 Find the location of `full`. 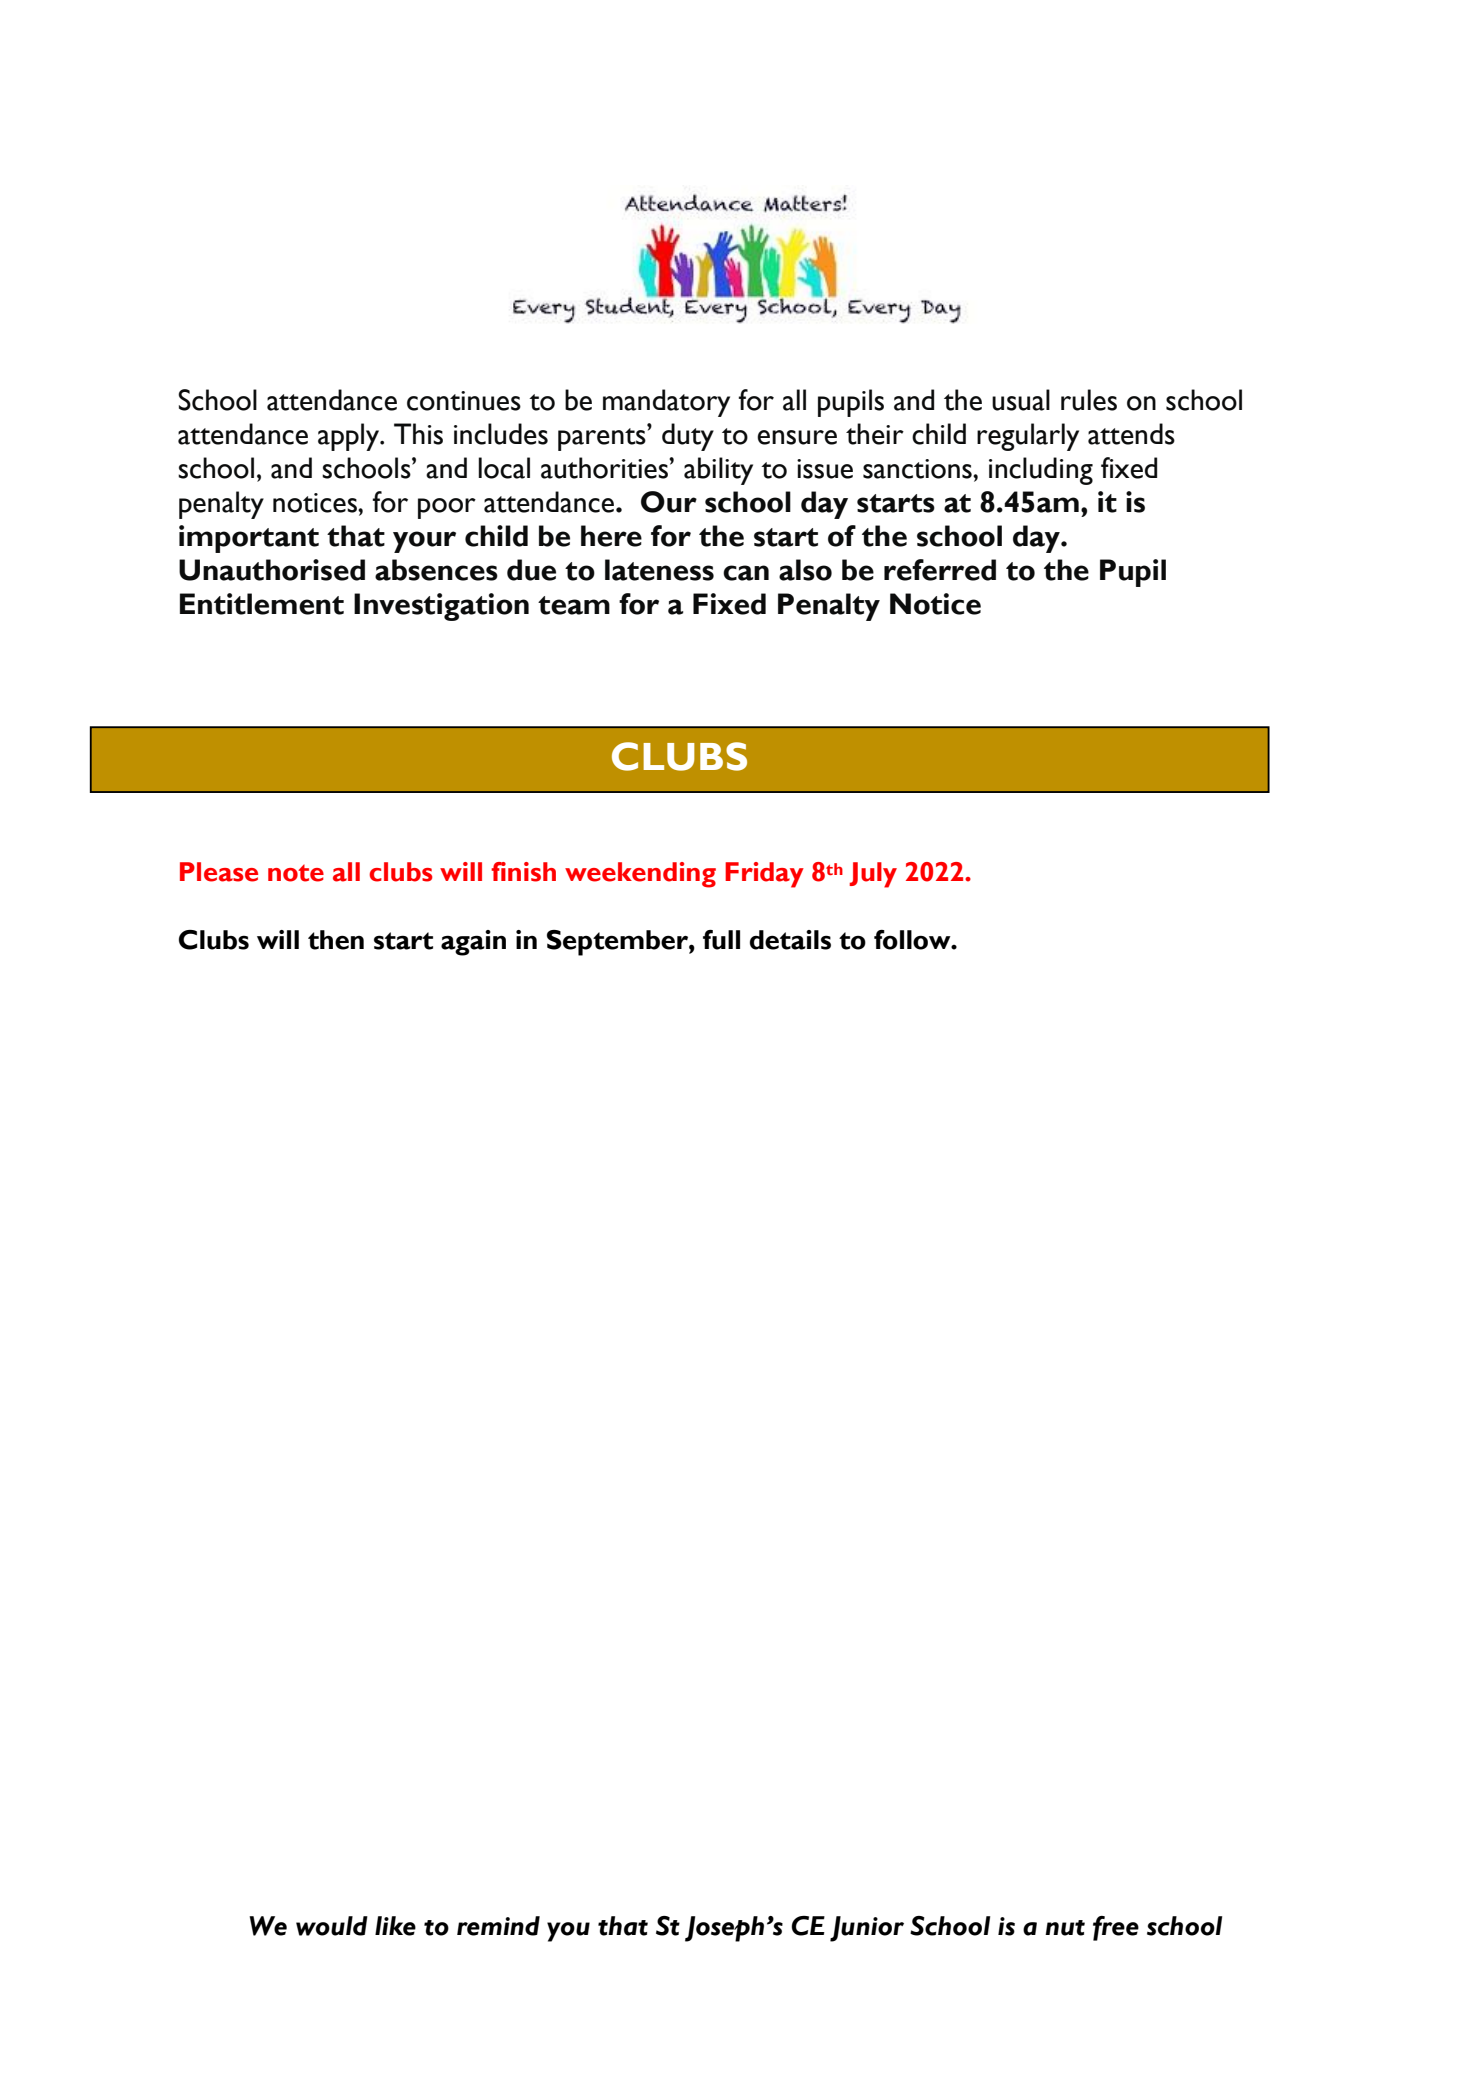

full is located at coordinates (721, 940).
